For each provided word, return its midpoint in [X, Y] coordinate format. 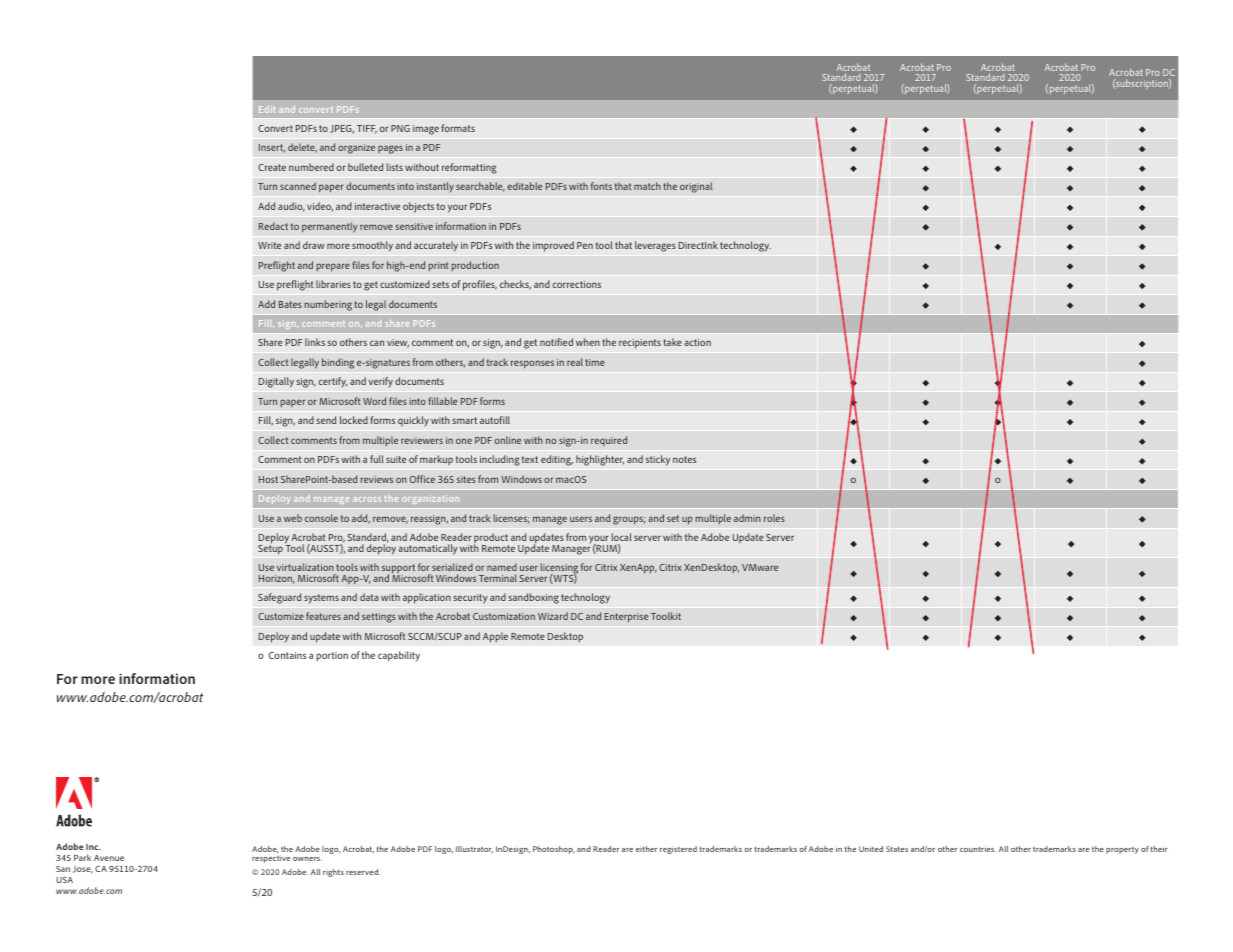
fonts [601, 186]
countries [978, 849]
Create [272, 167]
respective [271, 859]
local [621, 537]
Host [268, 479]
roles [774, 518]
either [646, 849]
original [696, 187]
